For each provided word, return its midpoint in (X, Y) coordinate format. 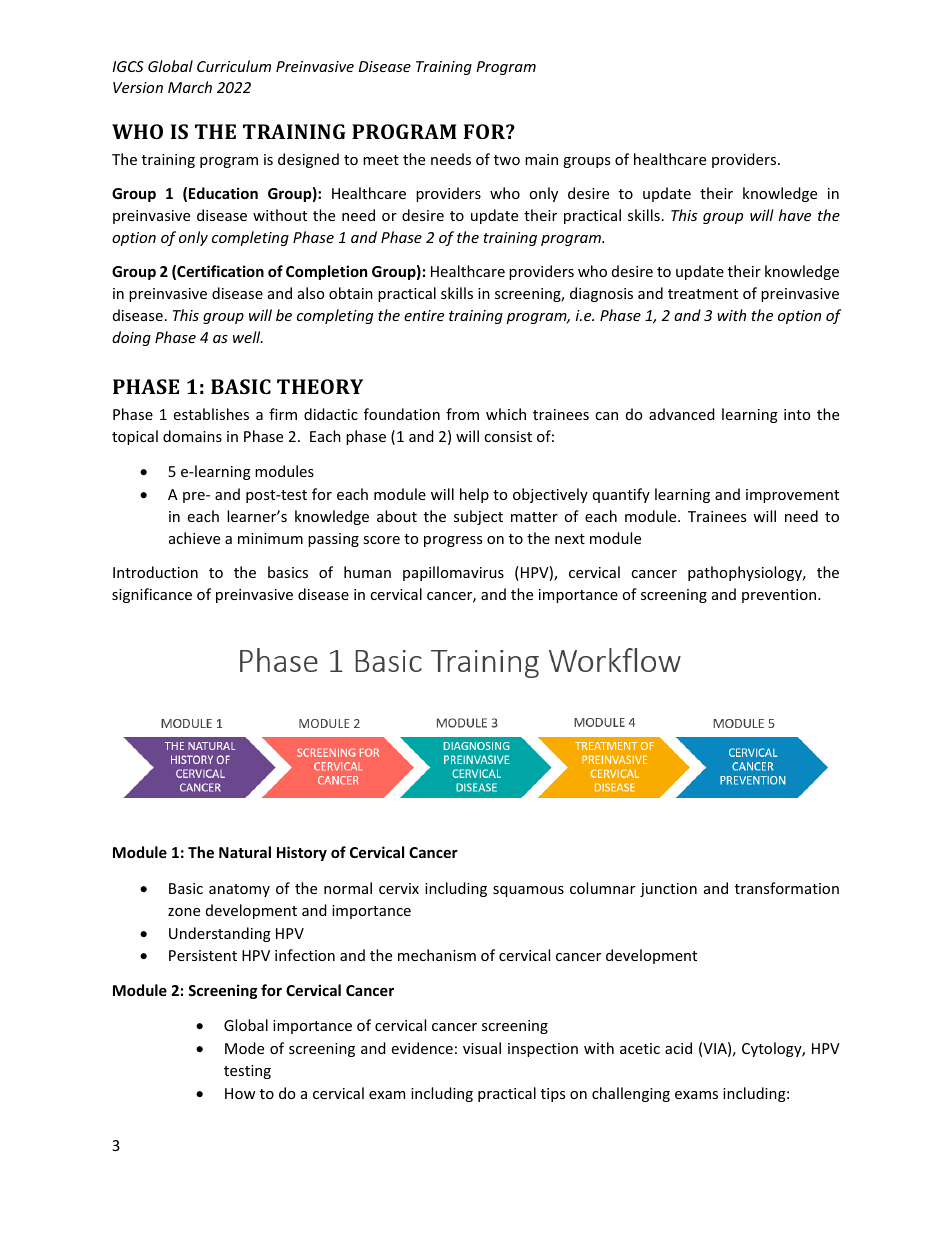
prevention (780, 596)
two (507, 160)
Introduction (155, 572)
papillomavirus (453, 573)
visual (482, 1048)
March (190, 87)
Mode (244, 1048)
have (795, 215)
